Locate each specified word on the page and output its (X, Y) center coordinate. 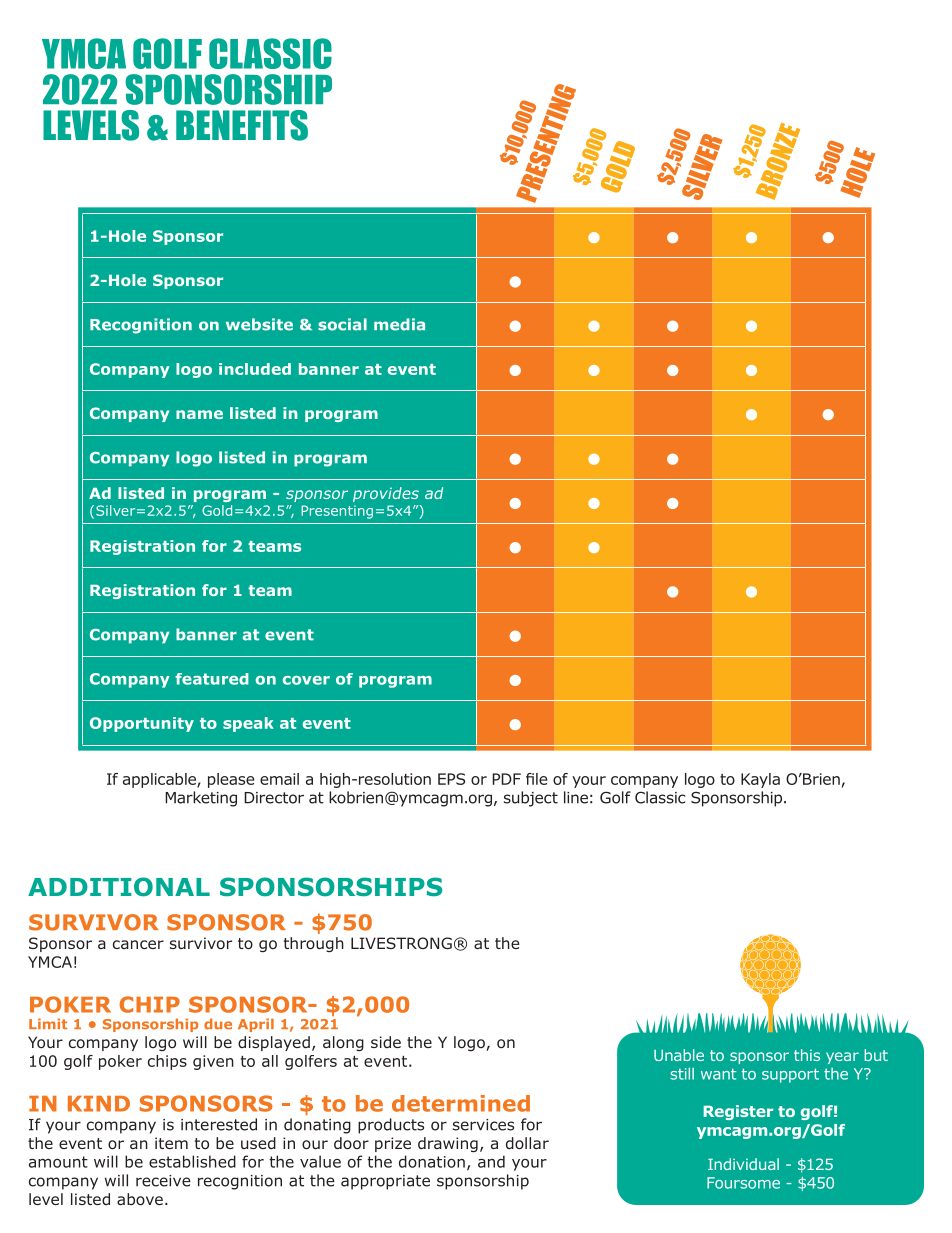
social (342, 324)
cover (306, 680)
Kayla (760, 780)
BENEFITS (242, 125)
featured (212, 679)
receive (163, 1181)
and (491, 1161)
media (399, 324)
